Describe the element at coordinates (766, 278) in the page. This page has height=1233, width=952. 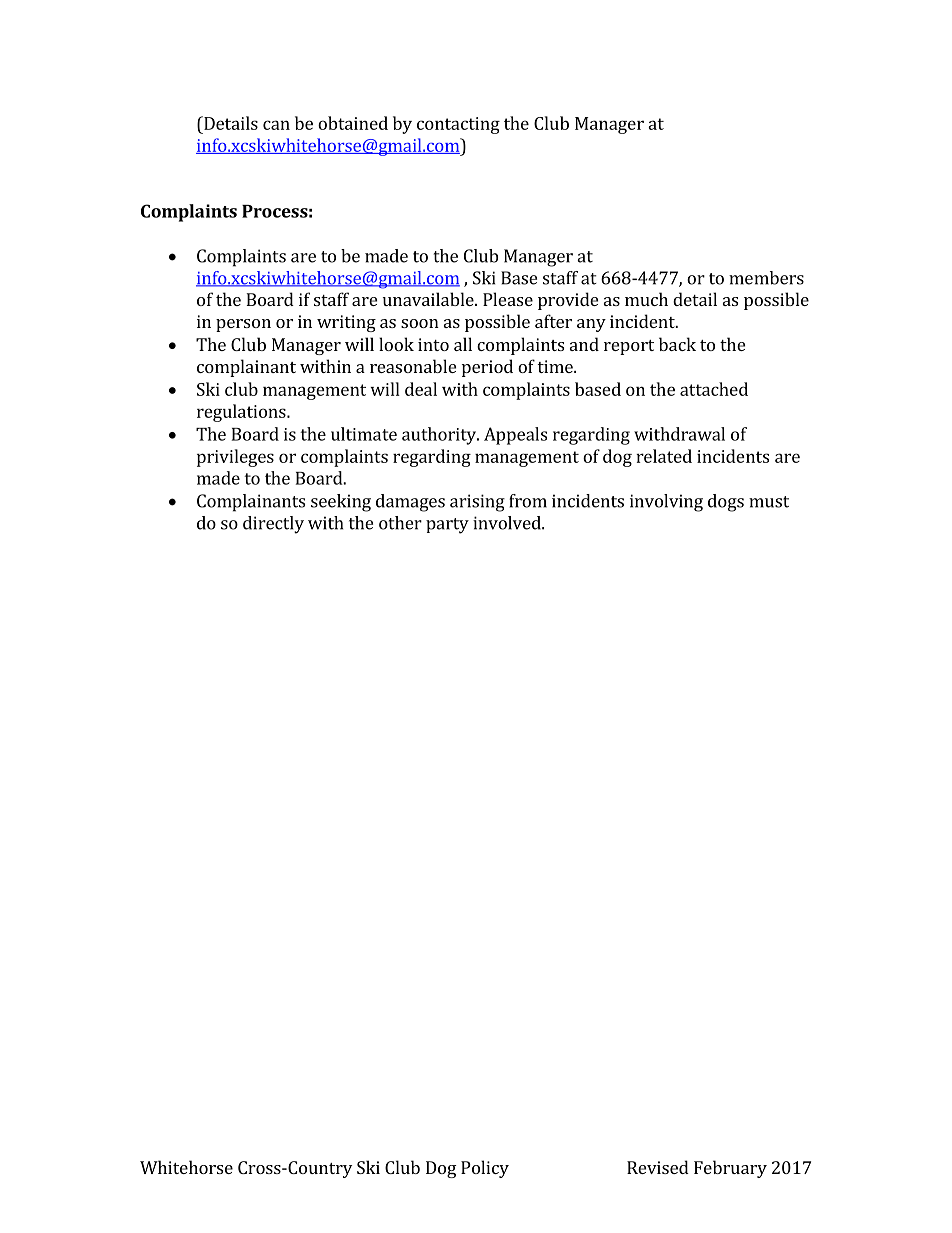
I see `members` at that location.
